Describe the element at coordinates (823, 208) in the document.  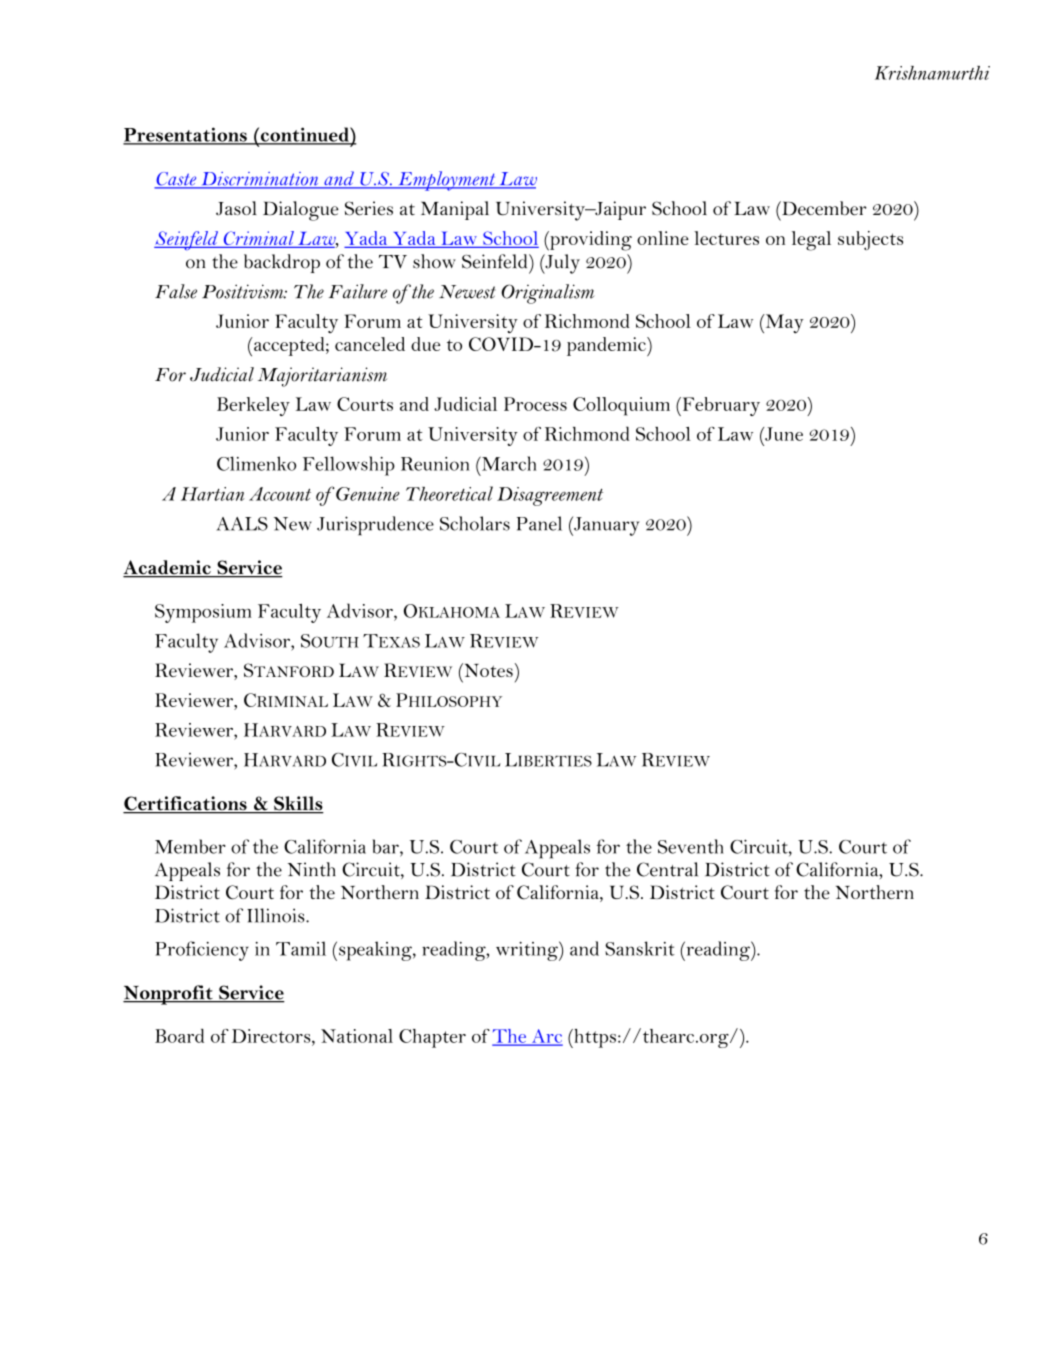
I see `December` at that location.
